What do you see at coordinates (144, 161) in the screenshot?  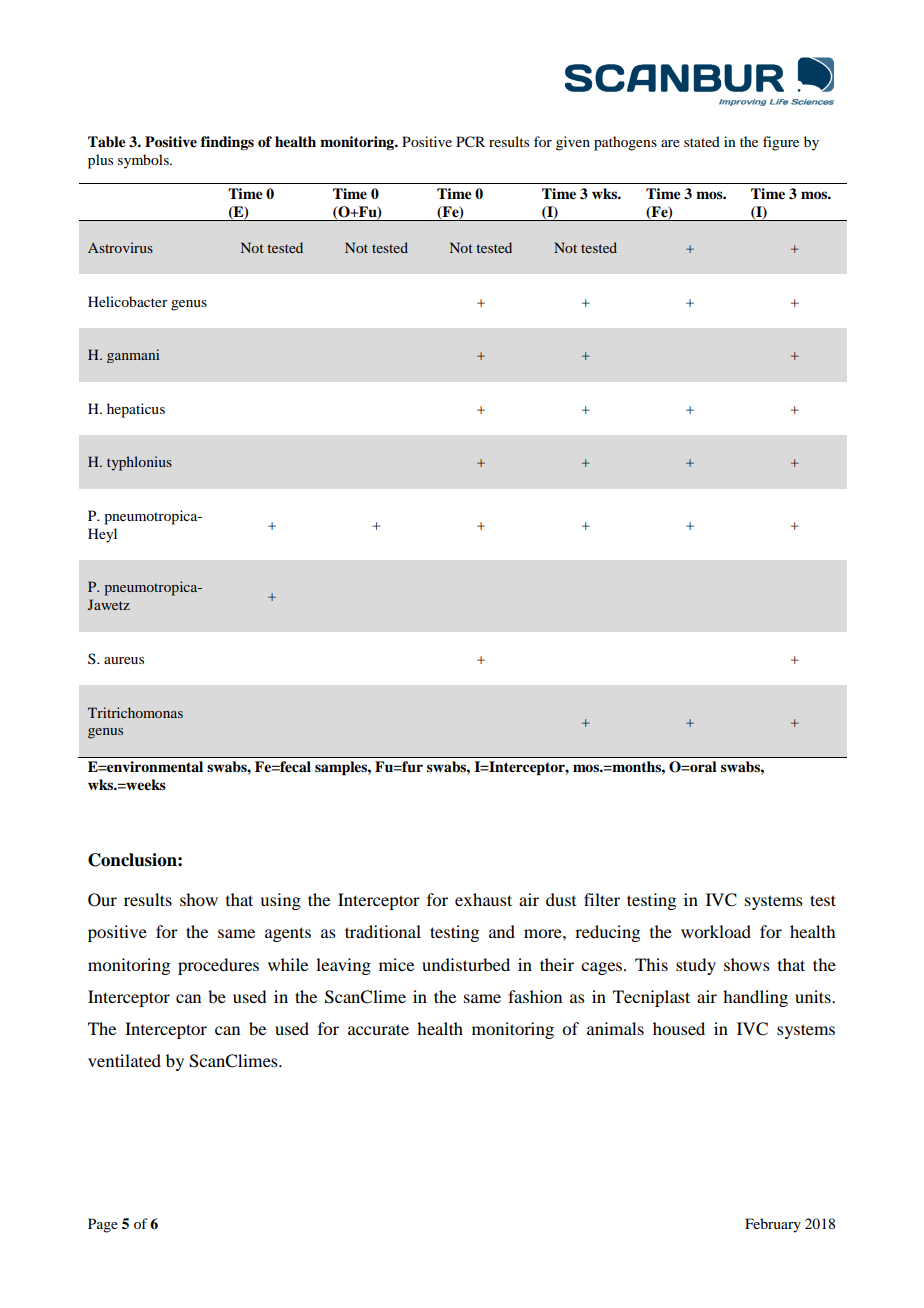 I see `symbols` at bounding box center [144, 161].
